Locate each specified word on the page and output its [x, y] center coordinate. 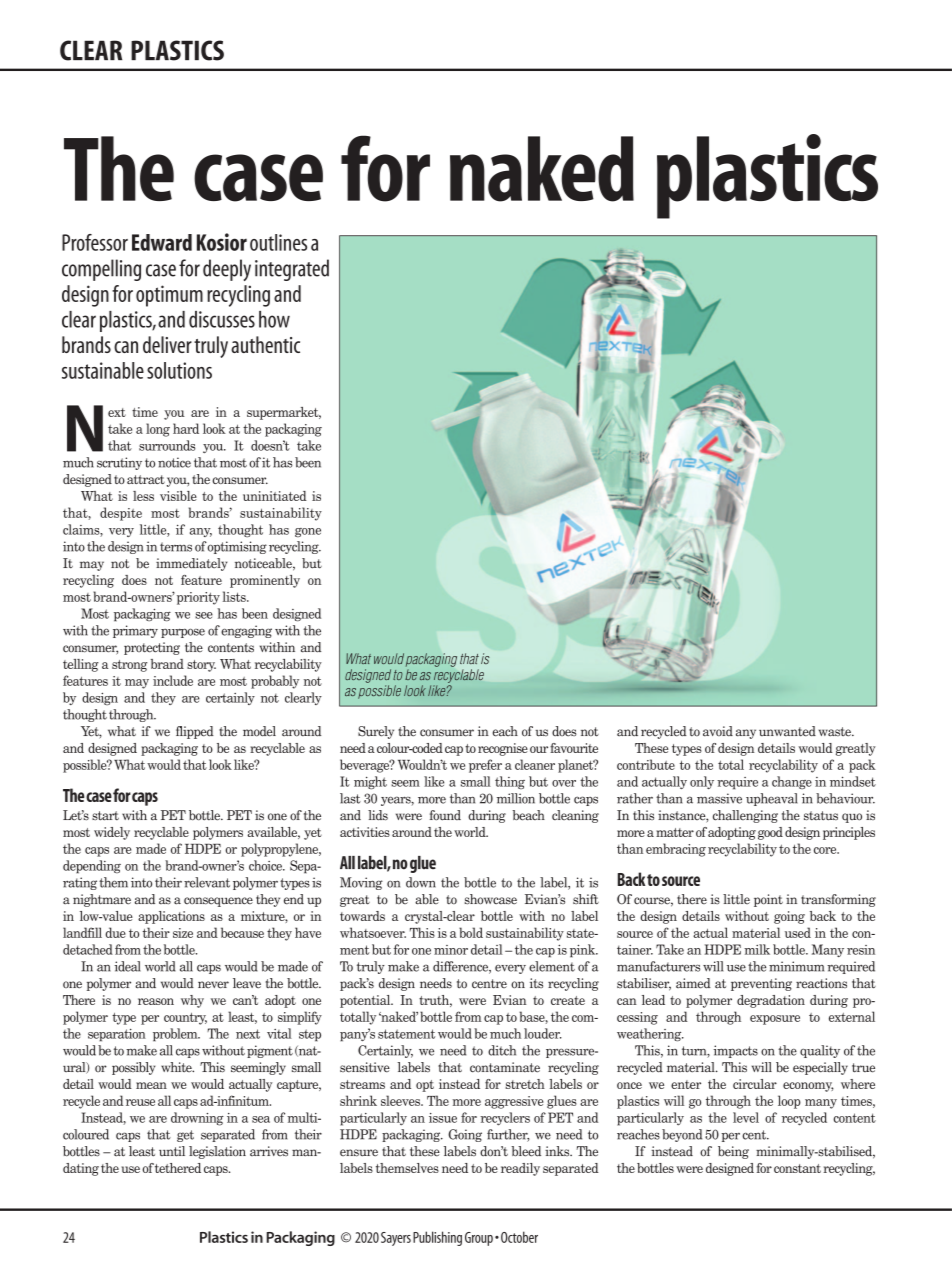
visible [178, 496]
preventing [761, 984]
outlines [278, 242]
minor [451, 950]
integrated [292, 270]
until [172, 1151]
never [213, 985]
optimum [169, 296]
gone [308, 532]
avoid [718, 731]
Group [479, 1239]
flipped [195, 732]
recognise [503, 749]
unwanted [787, 731]
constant [797, 1168]
